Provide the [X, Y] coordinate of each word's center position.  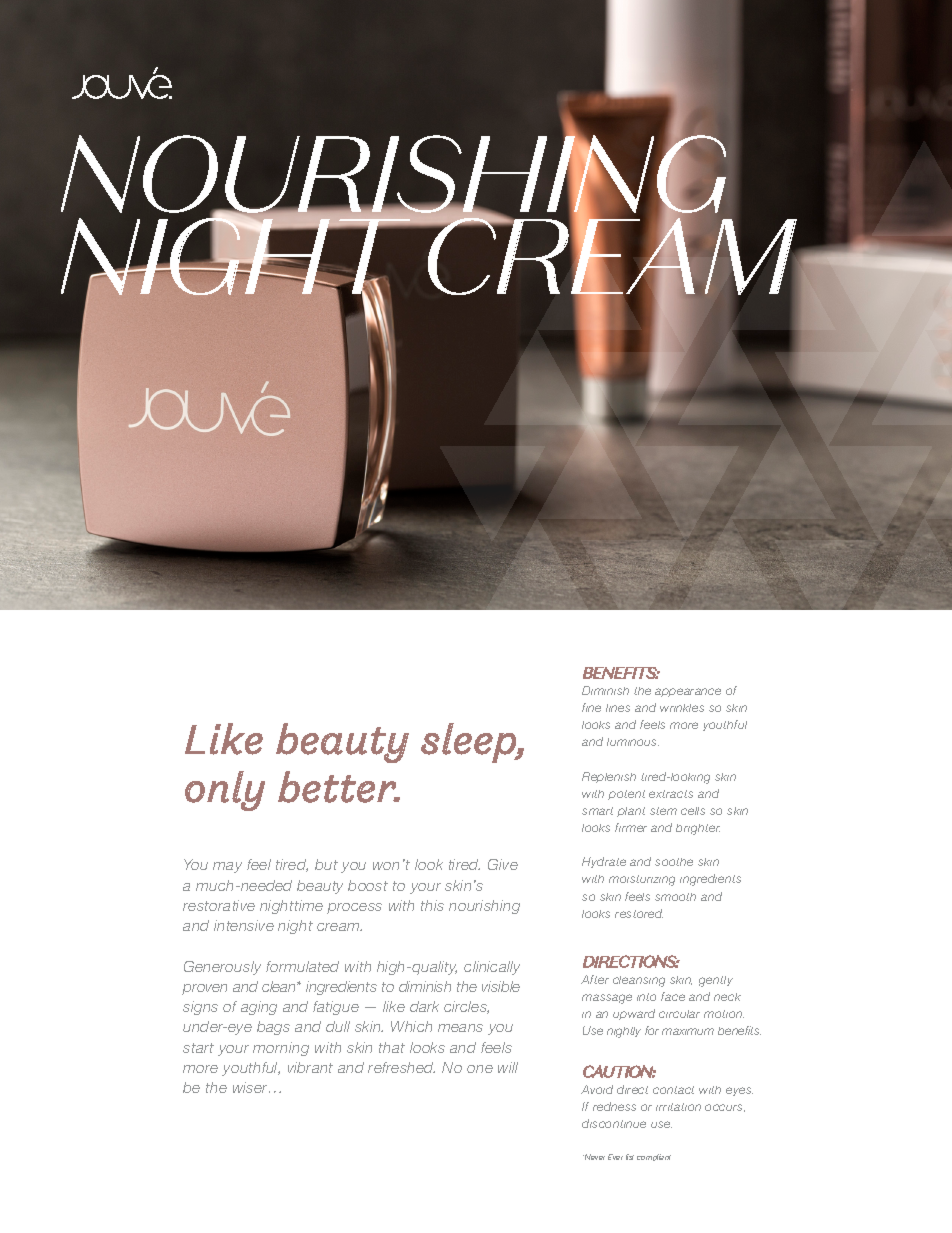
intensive [244, 925]
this [432, 905]
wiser [251, 1087]
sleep [469, 743]
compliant [654, 1157]
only [225, 791]
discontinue [614, 1123]
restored [639, 913]
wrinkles [682, 708]
